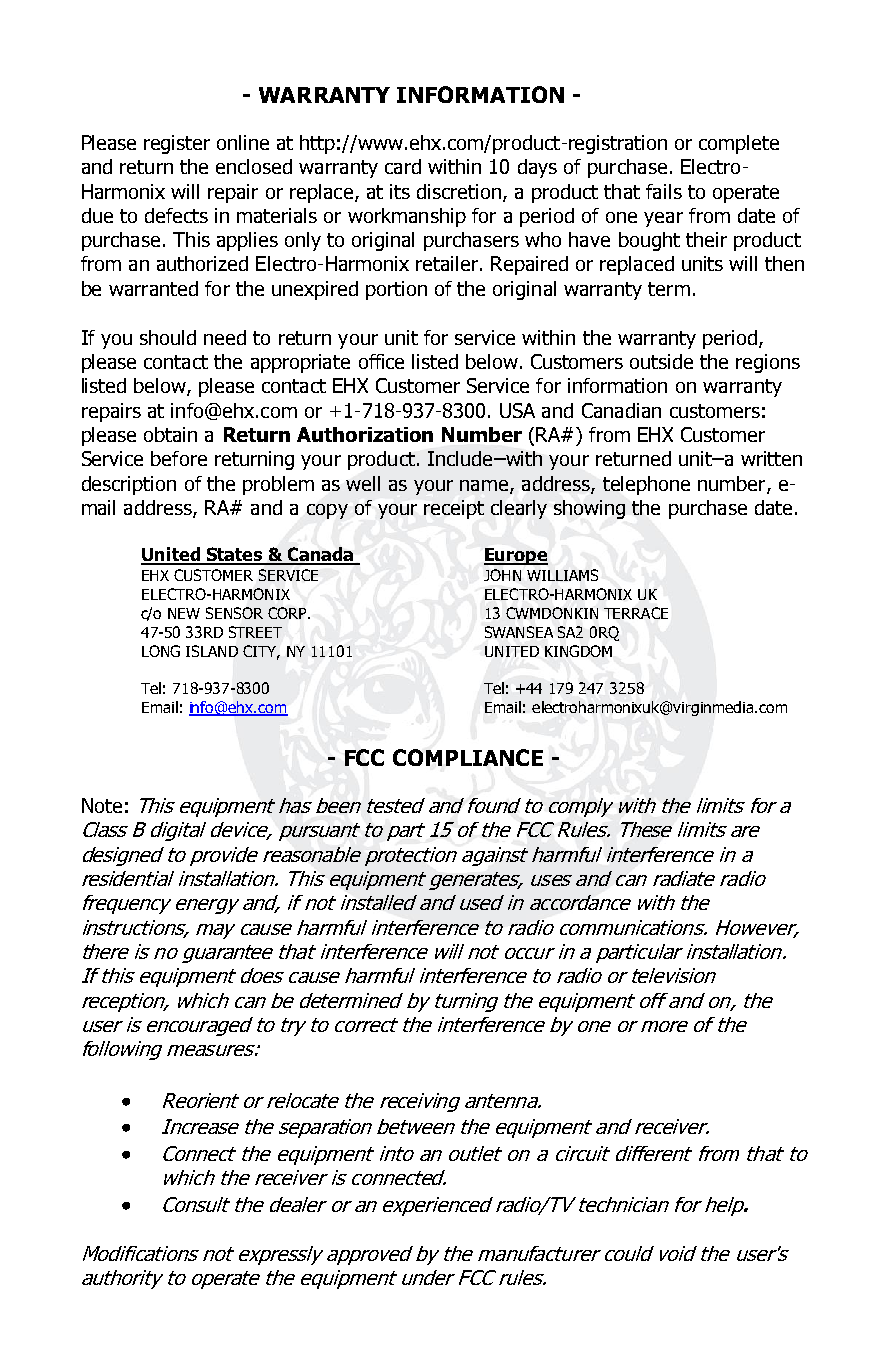  Describe the element at coordinates (184, 613) in the screenshot. I see `NEW` at that location.
